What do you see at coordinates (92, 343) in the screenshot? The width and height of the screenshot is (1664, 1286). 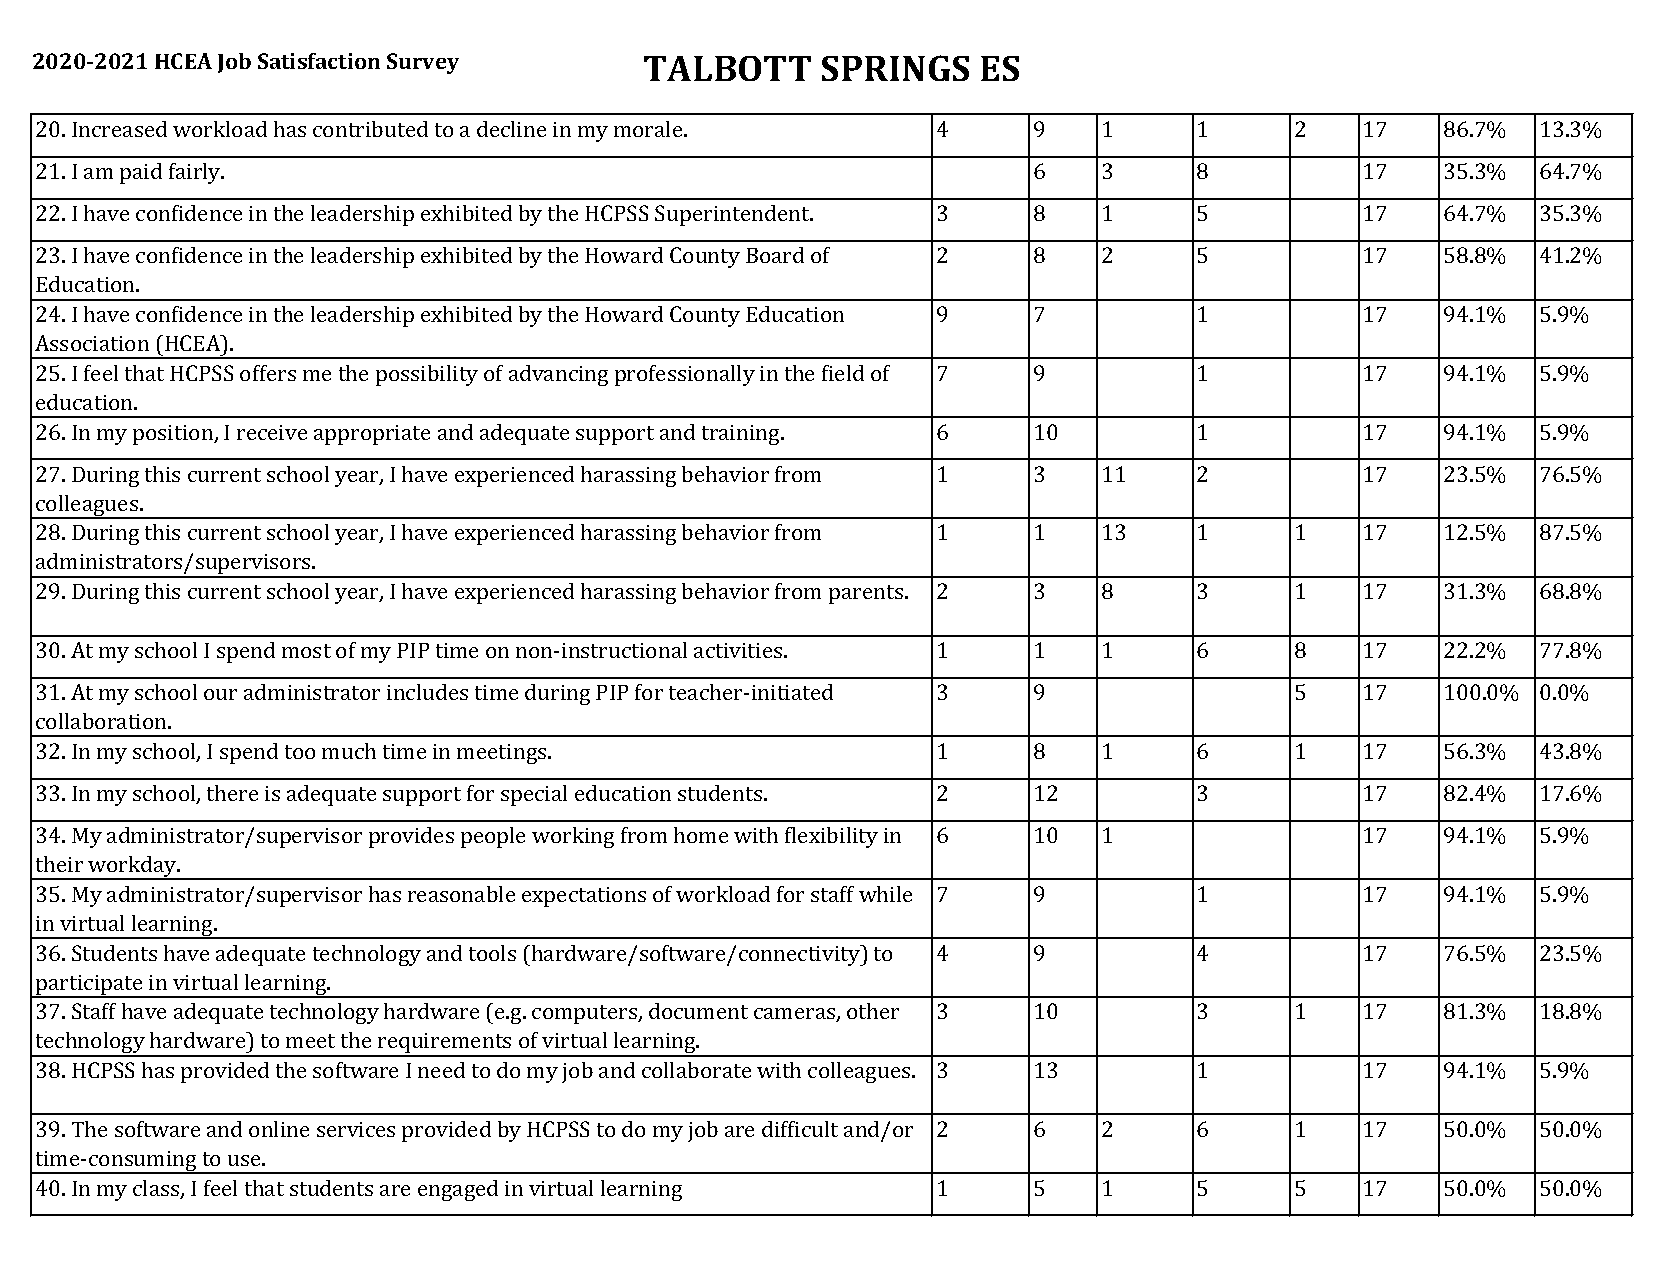 I see `Association` at bounding box center [92, 343].
